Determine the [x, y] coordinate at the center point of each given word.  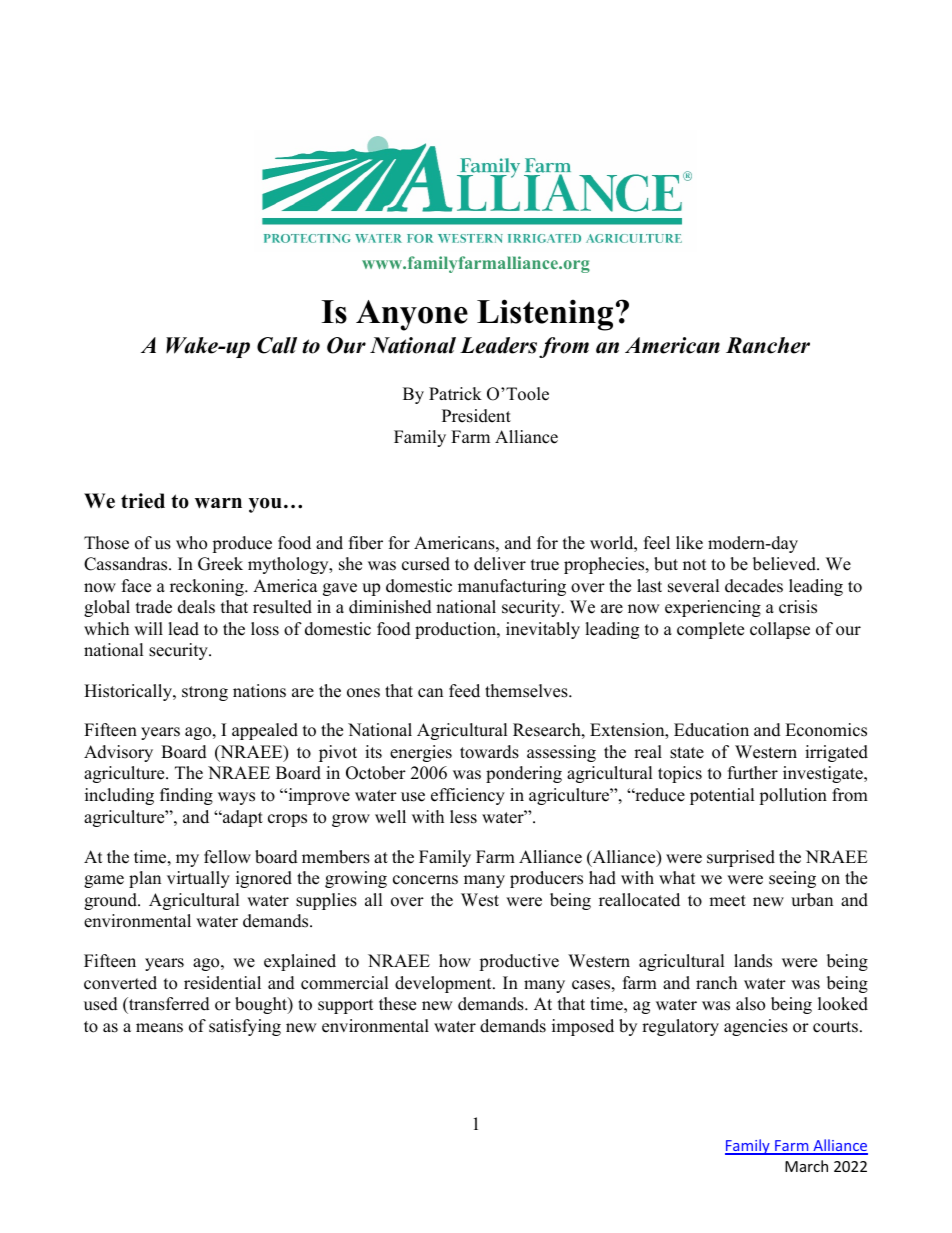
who [191, 543]
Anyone [412, 315]
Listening [545, 315]
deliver [500, 564]
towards [489, 752]
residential [222, 983]
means [159, 1028]
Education [711, 730]
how [455, 961]
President [476, 416]
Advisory [118, 753]
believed [785, 564]
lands [753, 961]
